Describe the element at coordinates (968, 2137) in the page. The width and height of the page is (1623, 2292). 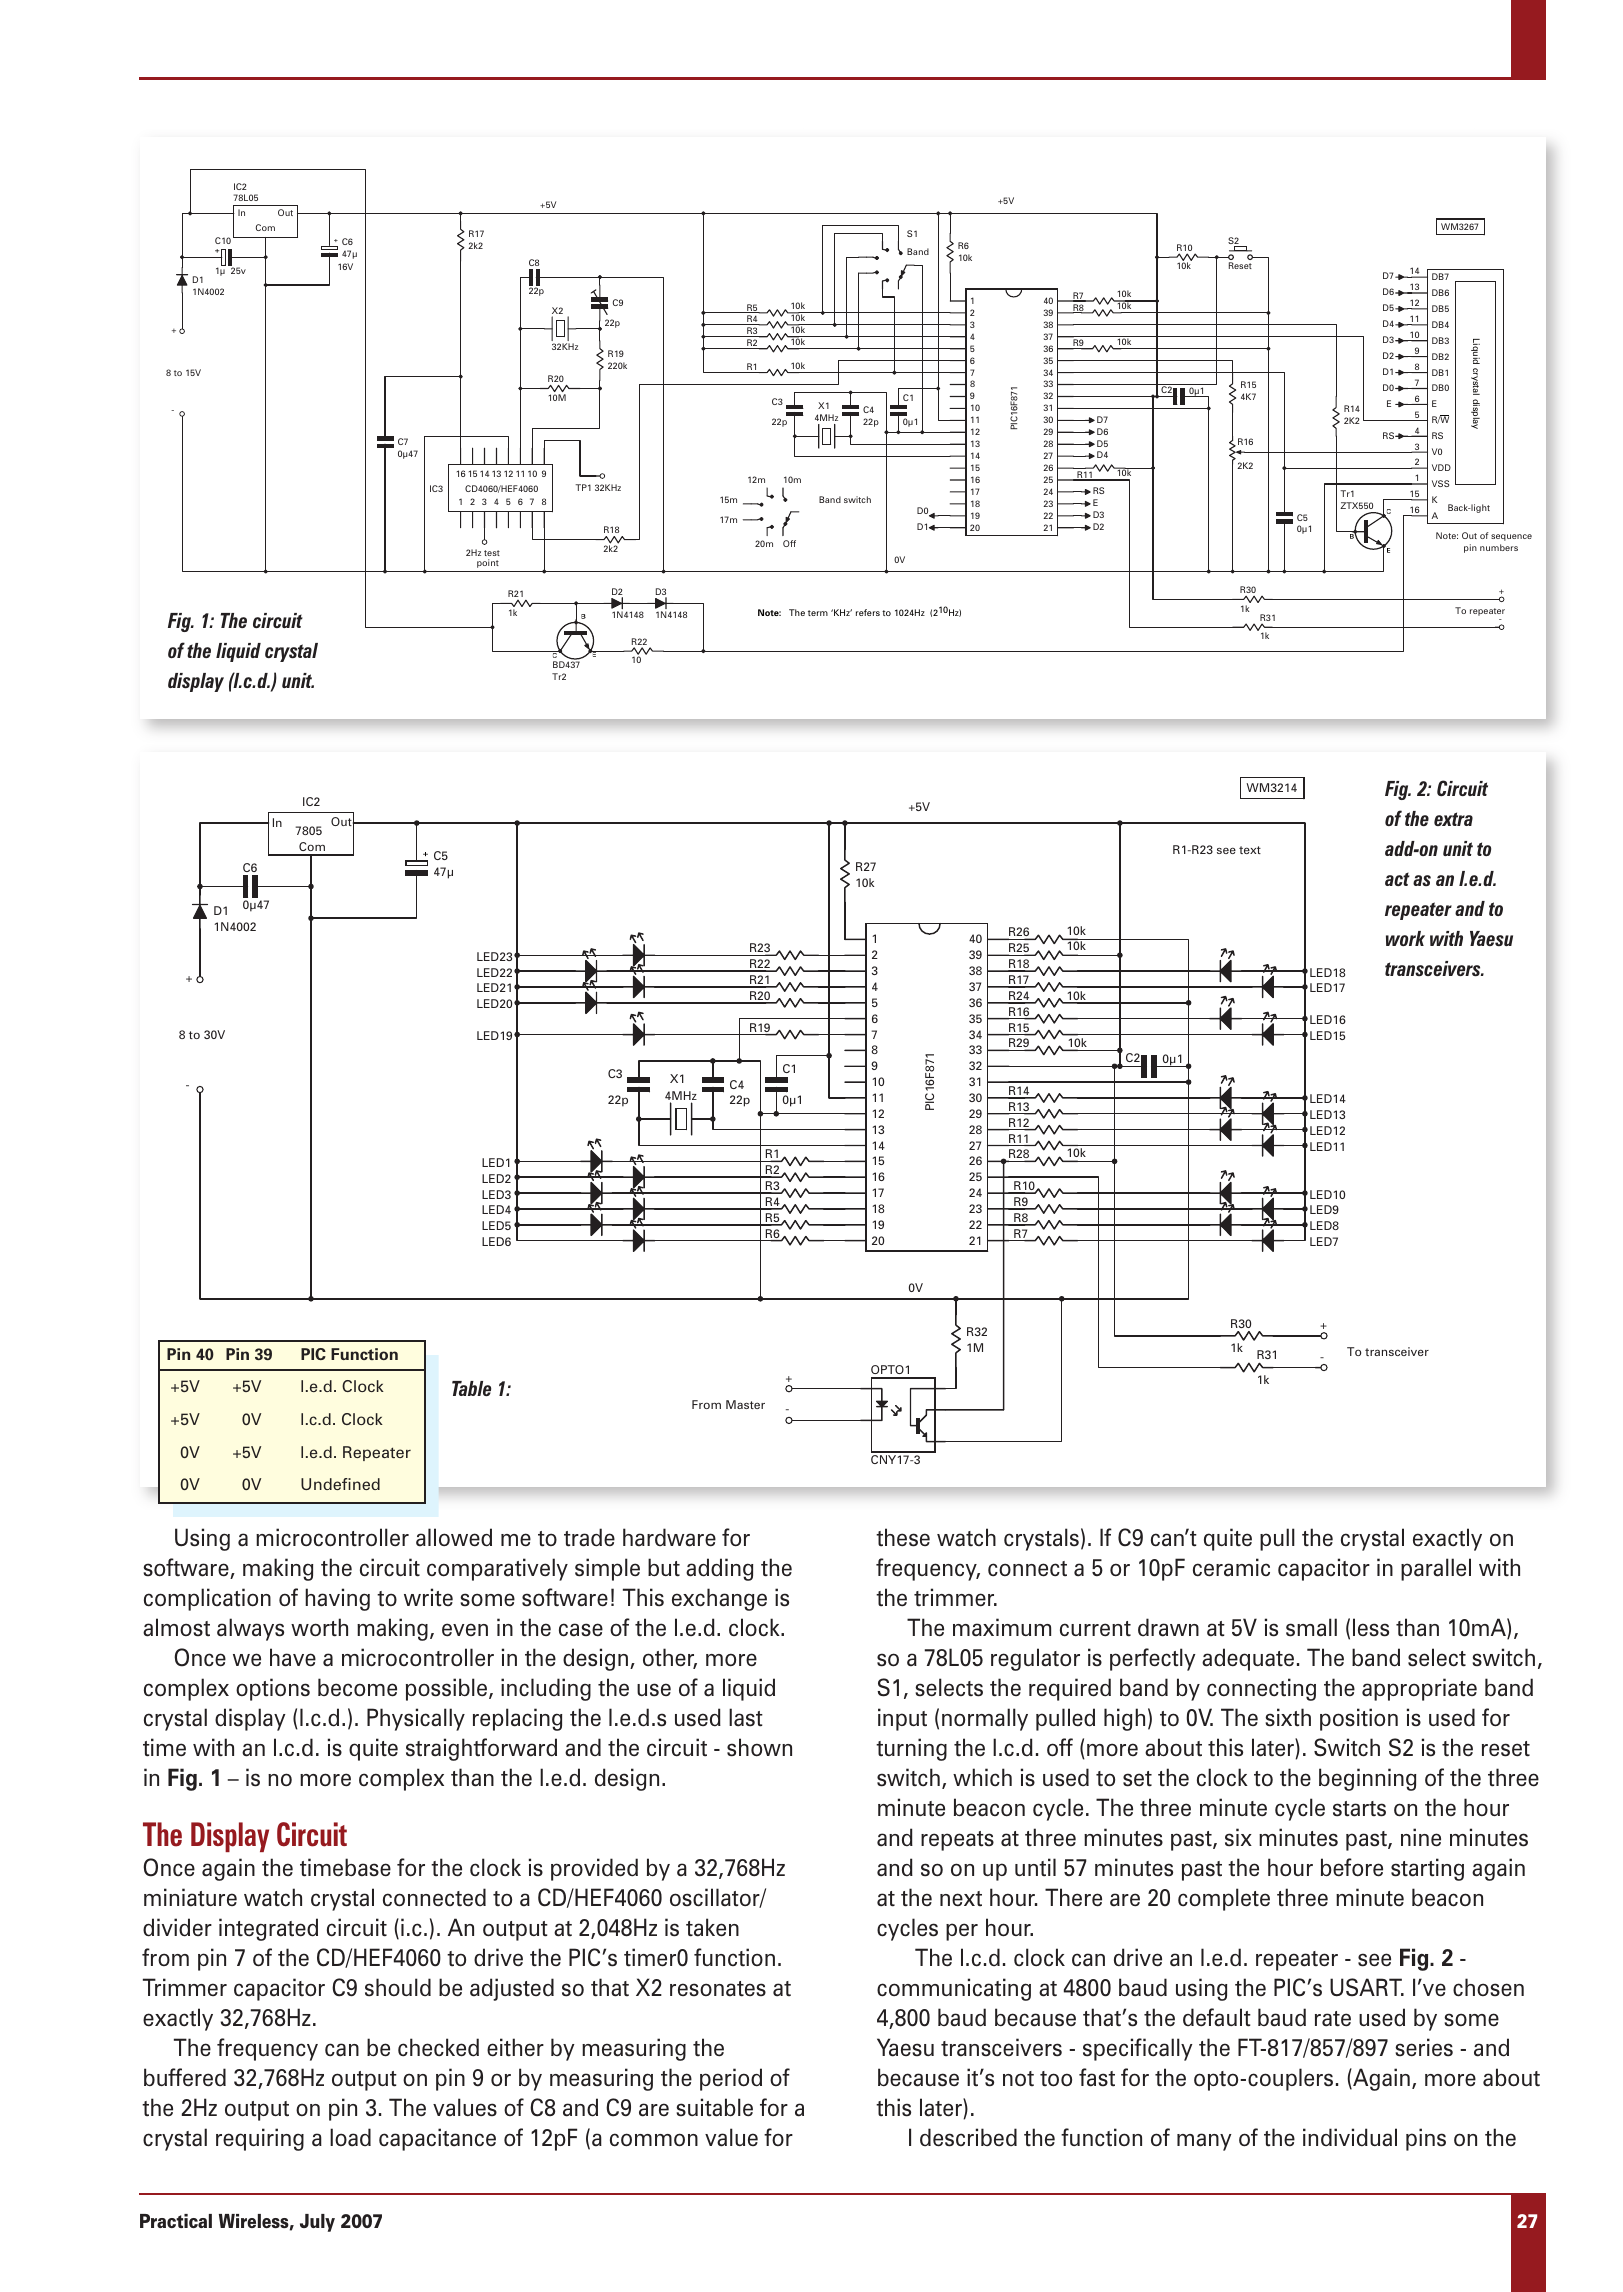
I see `described` at that location.
